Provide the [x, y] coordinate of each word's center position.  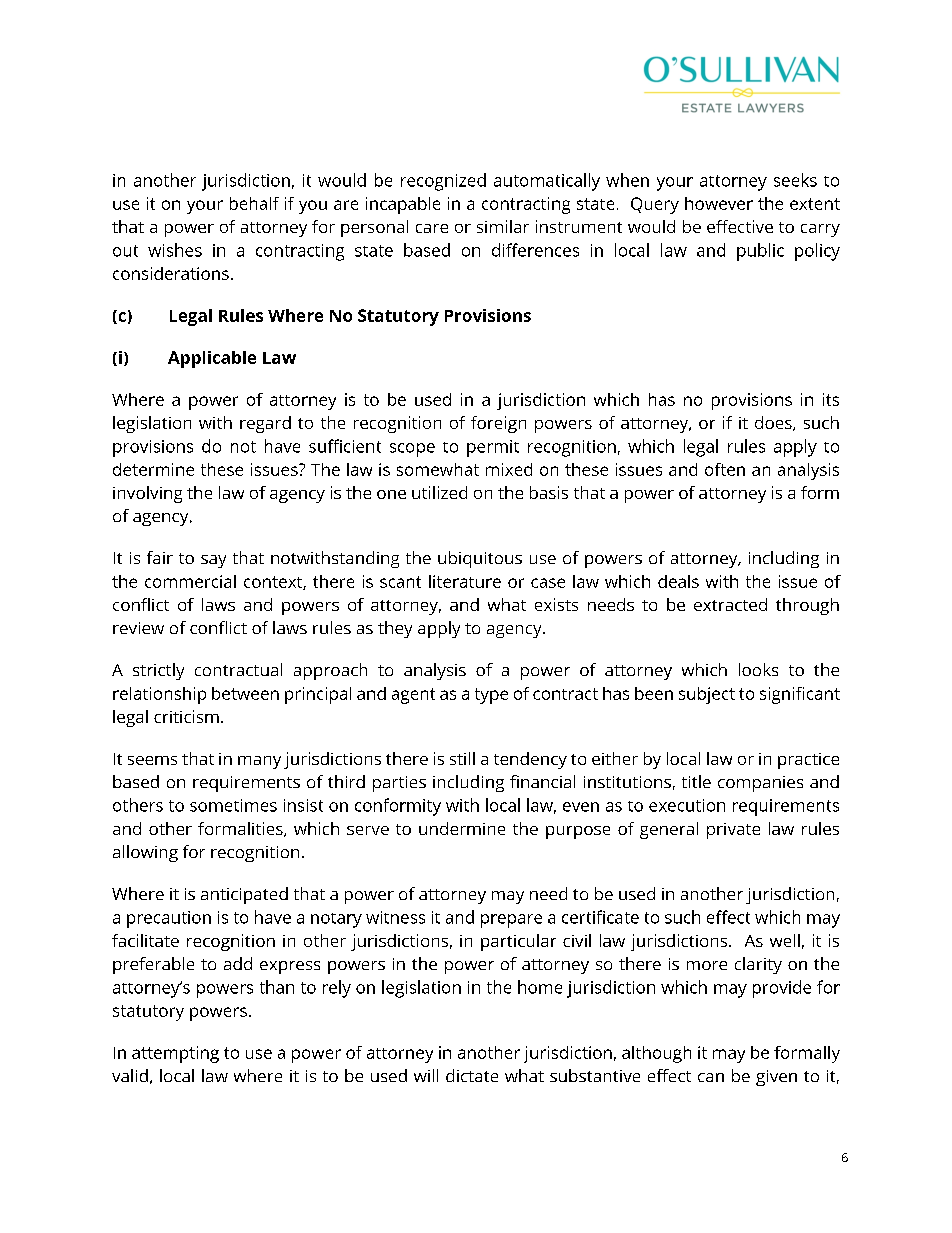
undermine [462, 828]
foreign [498, 424]
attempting [175, 1054]
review [138, 628]
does [774, 423]
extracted [730, 604]
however [719, 203]
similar [503, 226]
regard [265, 424]
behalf [254, 203]
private [733, 831]
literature [465, 581]
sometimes [233, 805]
